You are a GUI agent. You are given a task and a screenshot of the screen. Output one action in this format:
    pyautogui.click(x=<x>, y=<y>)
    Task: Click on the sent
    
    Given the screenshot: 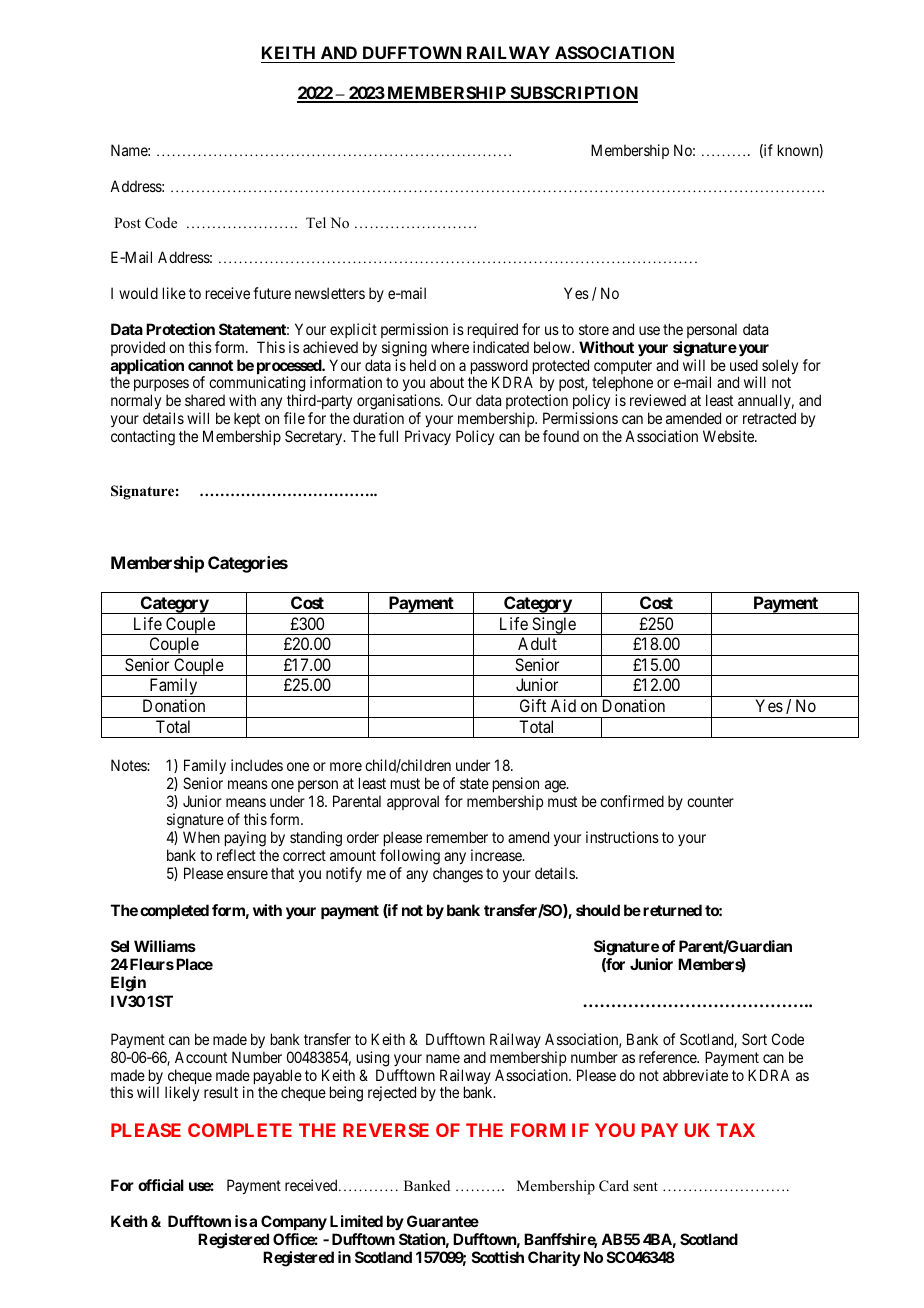 What is the action you would take?
    pyautogui.click(x=645, y=1186)
